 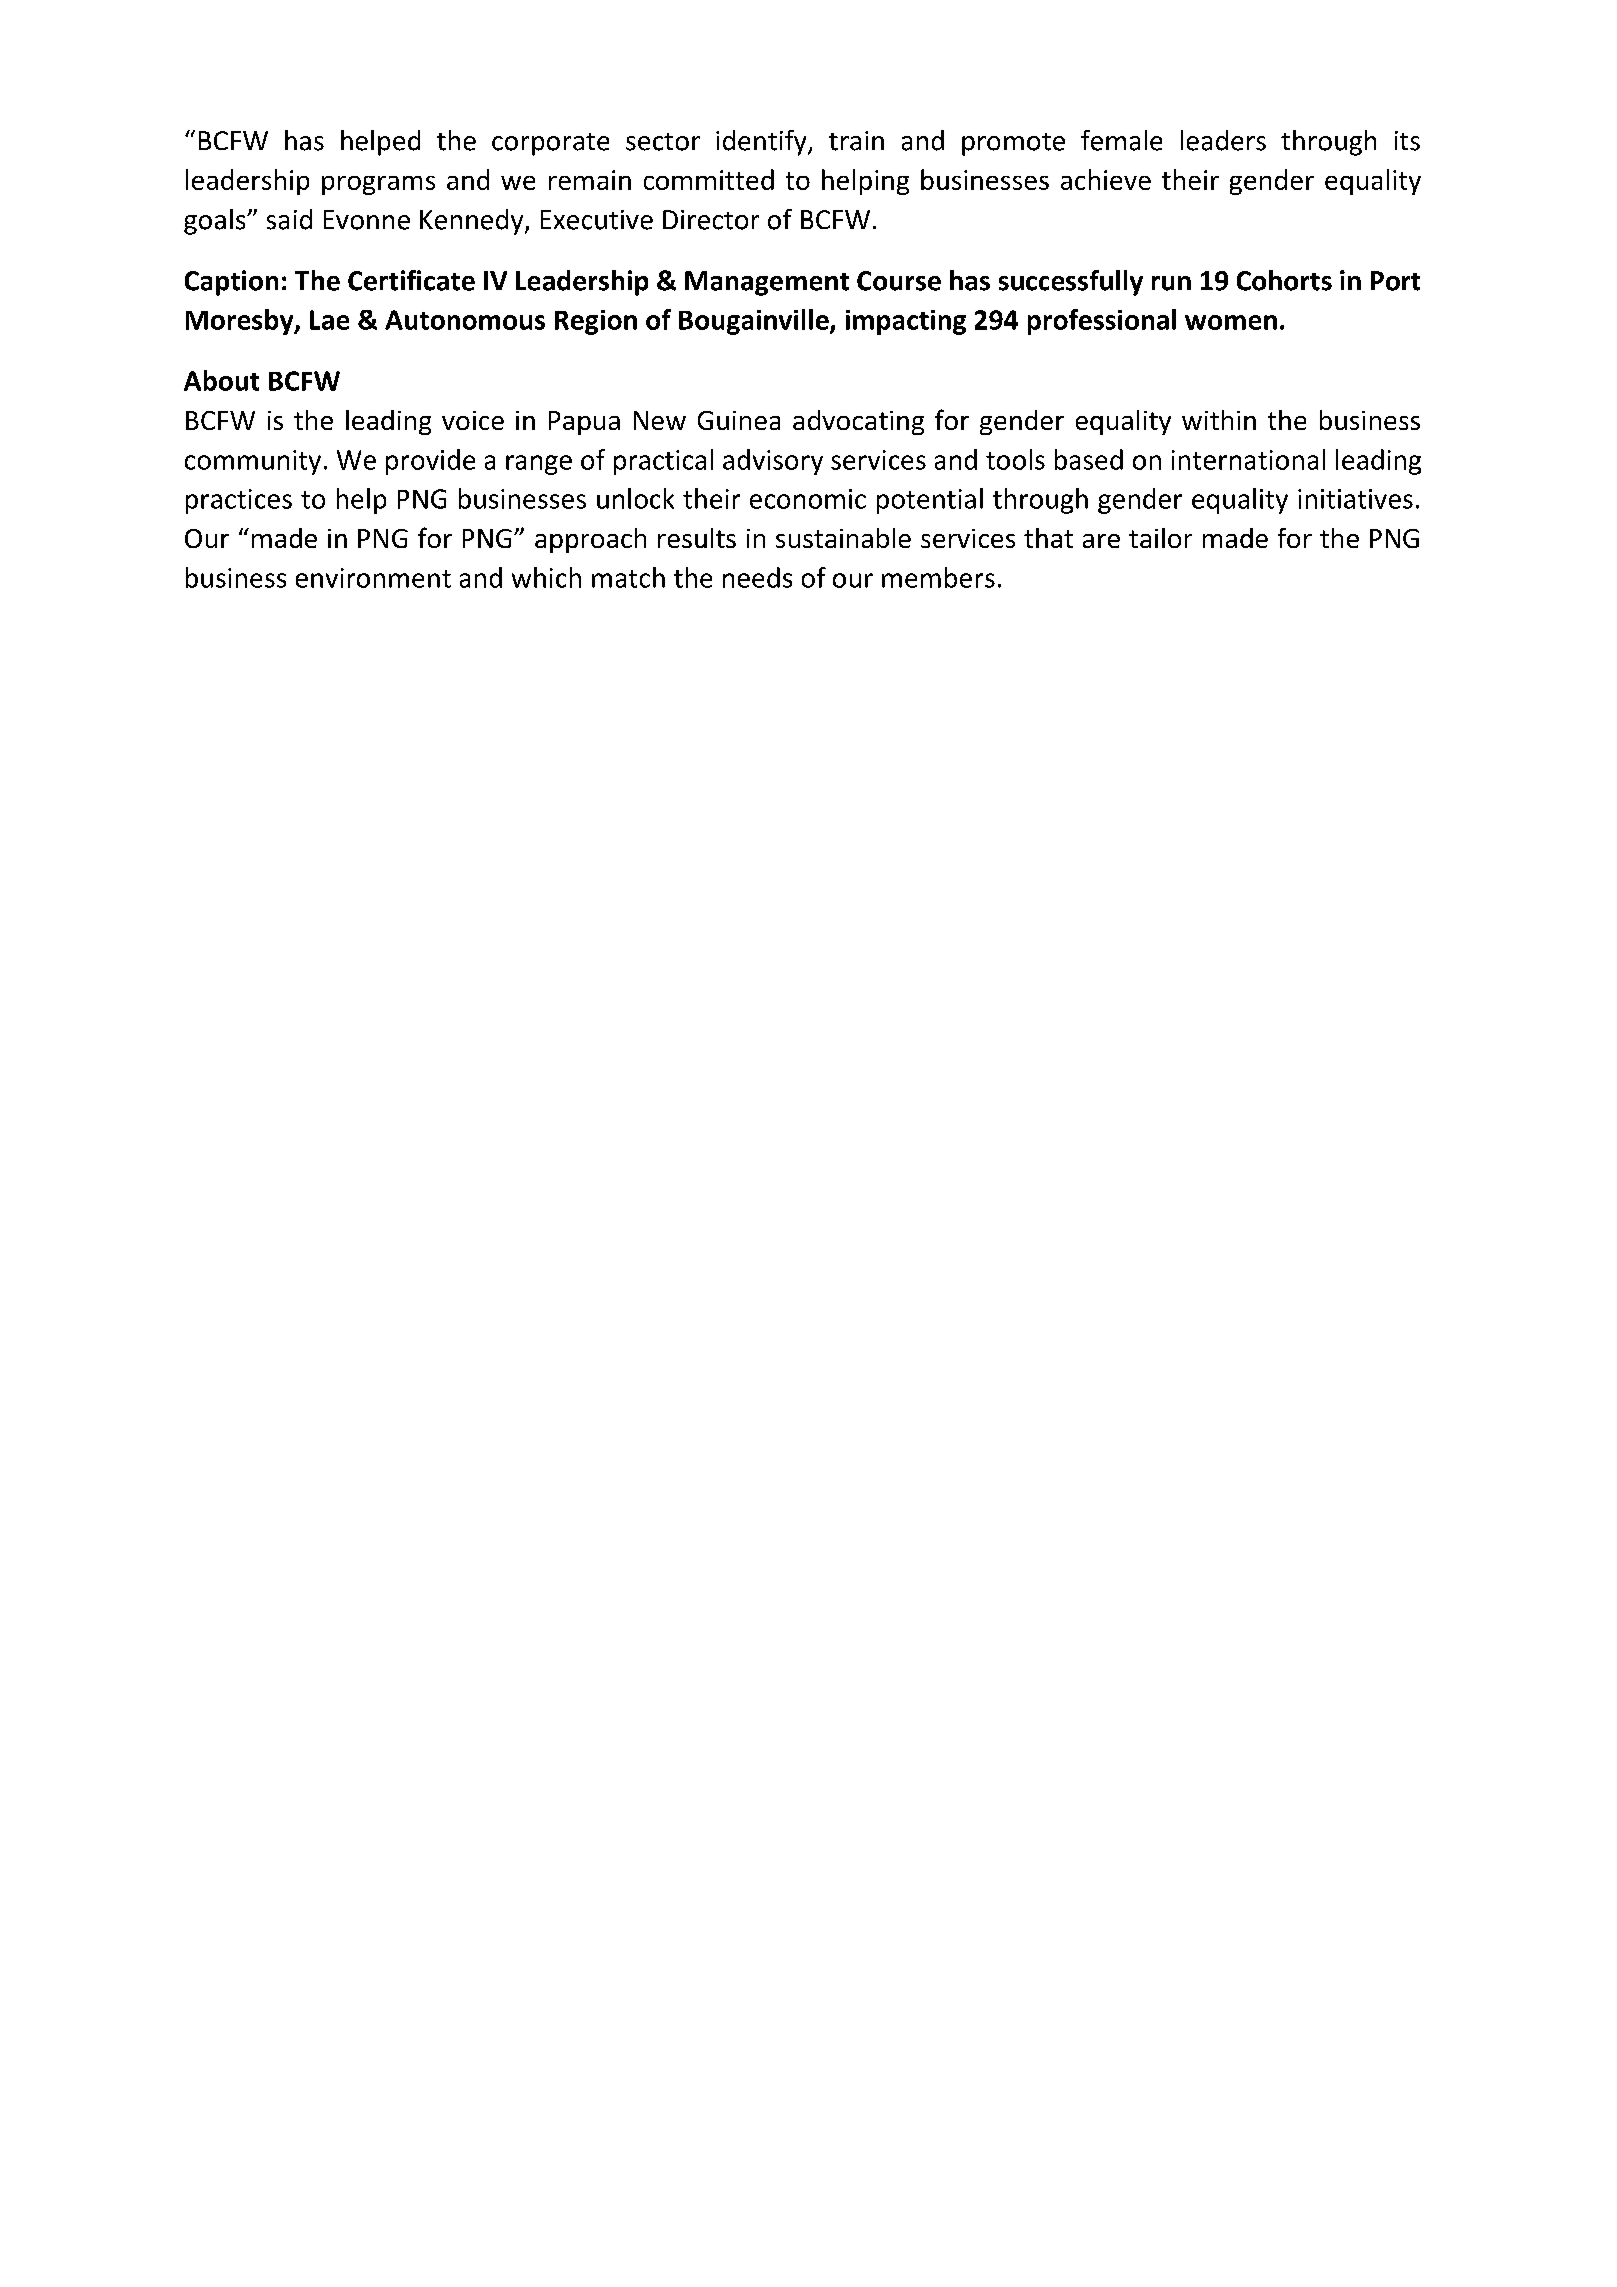 I want to click on advocating, so click(x=858, y=422).
